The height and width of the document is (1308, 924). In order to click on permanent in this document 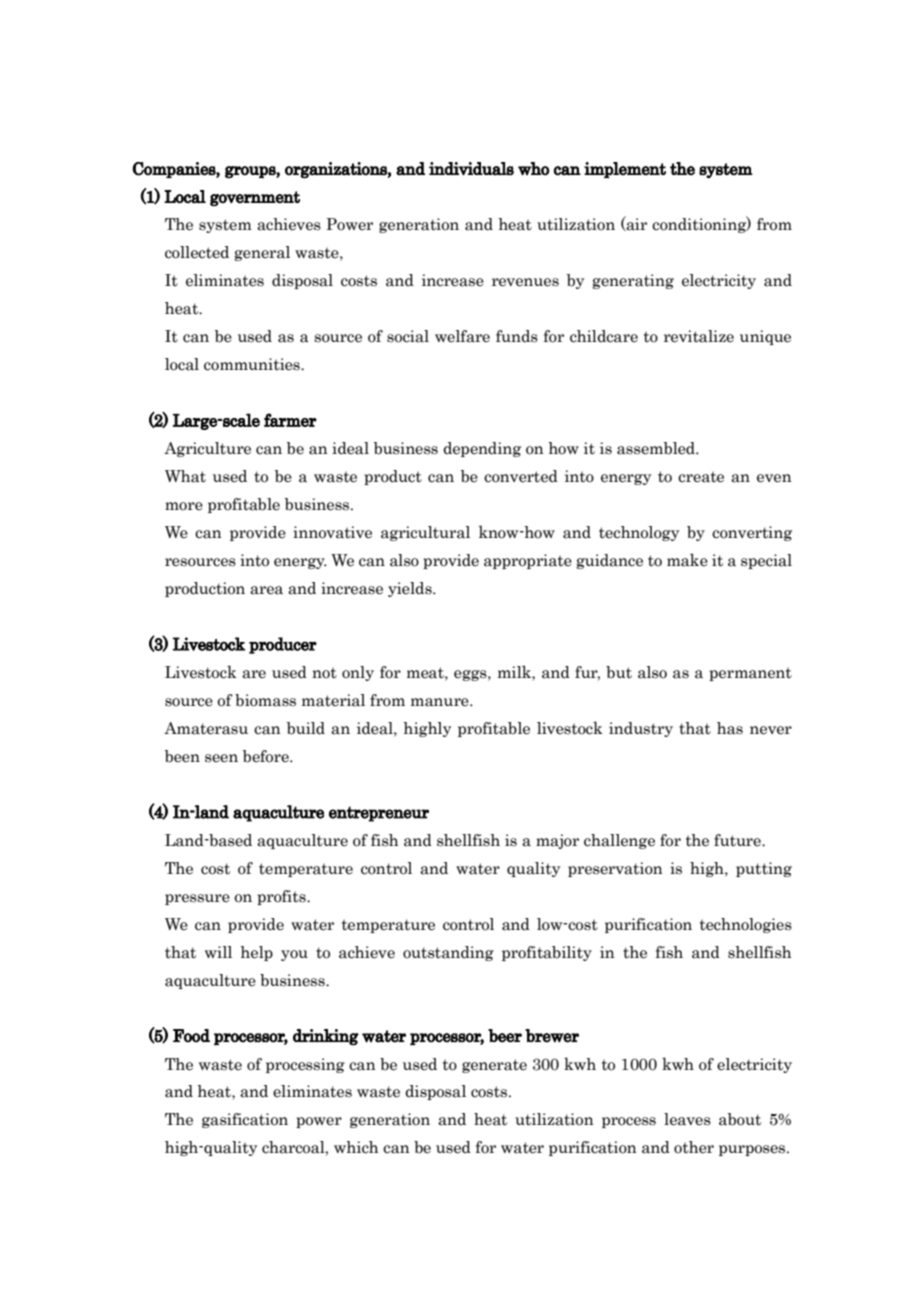, I will do `click(750, 674)`.
